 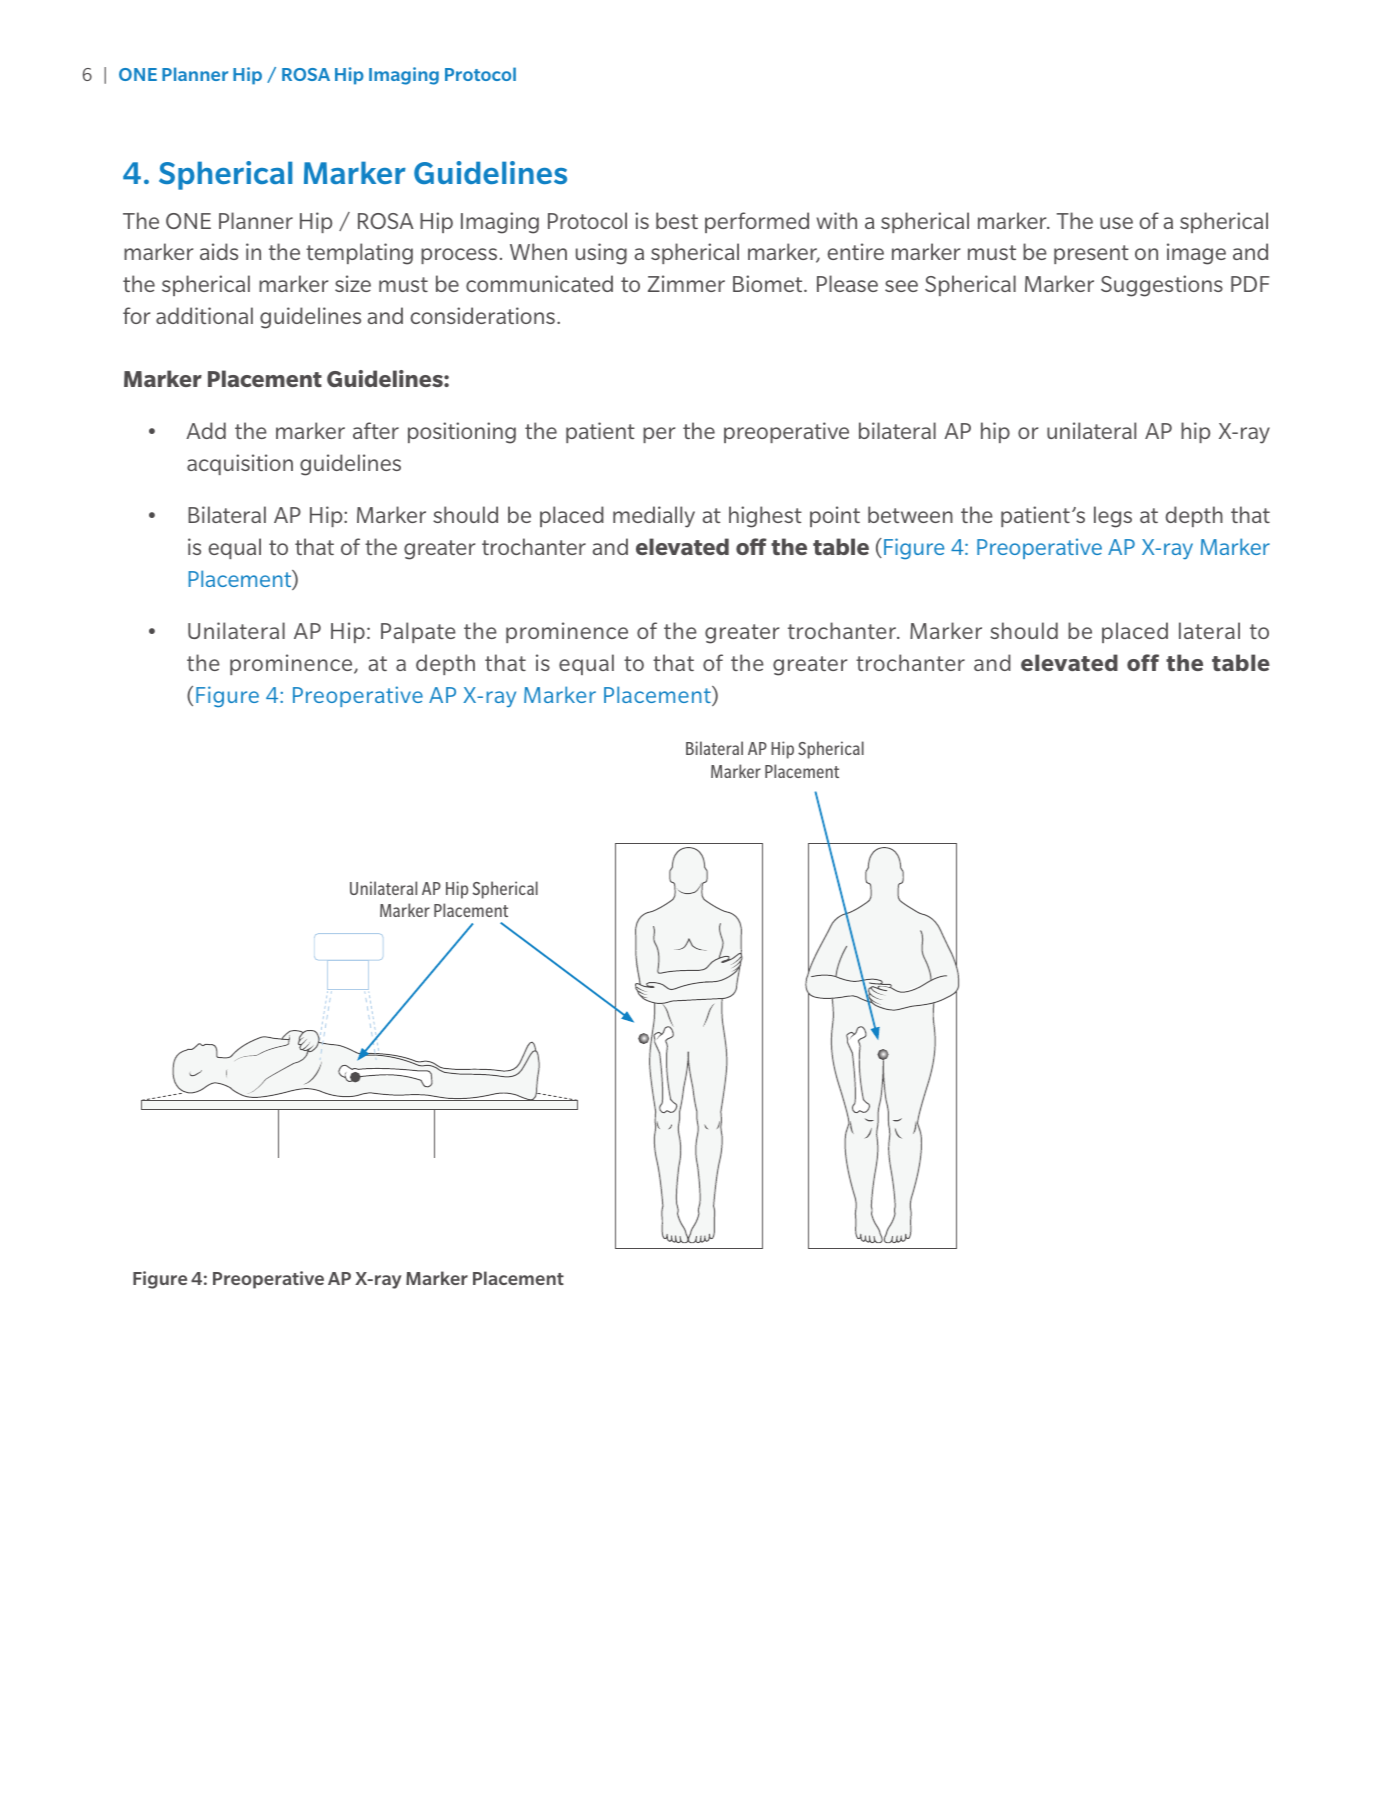 What do you see at coordinates (240, 464) in the image?
I see `acquisition` at bounding box center [240, 464].
